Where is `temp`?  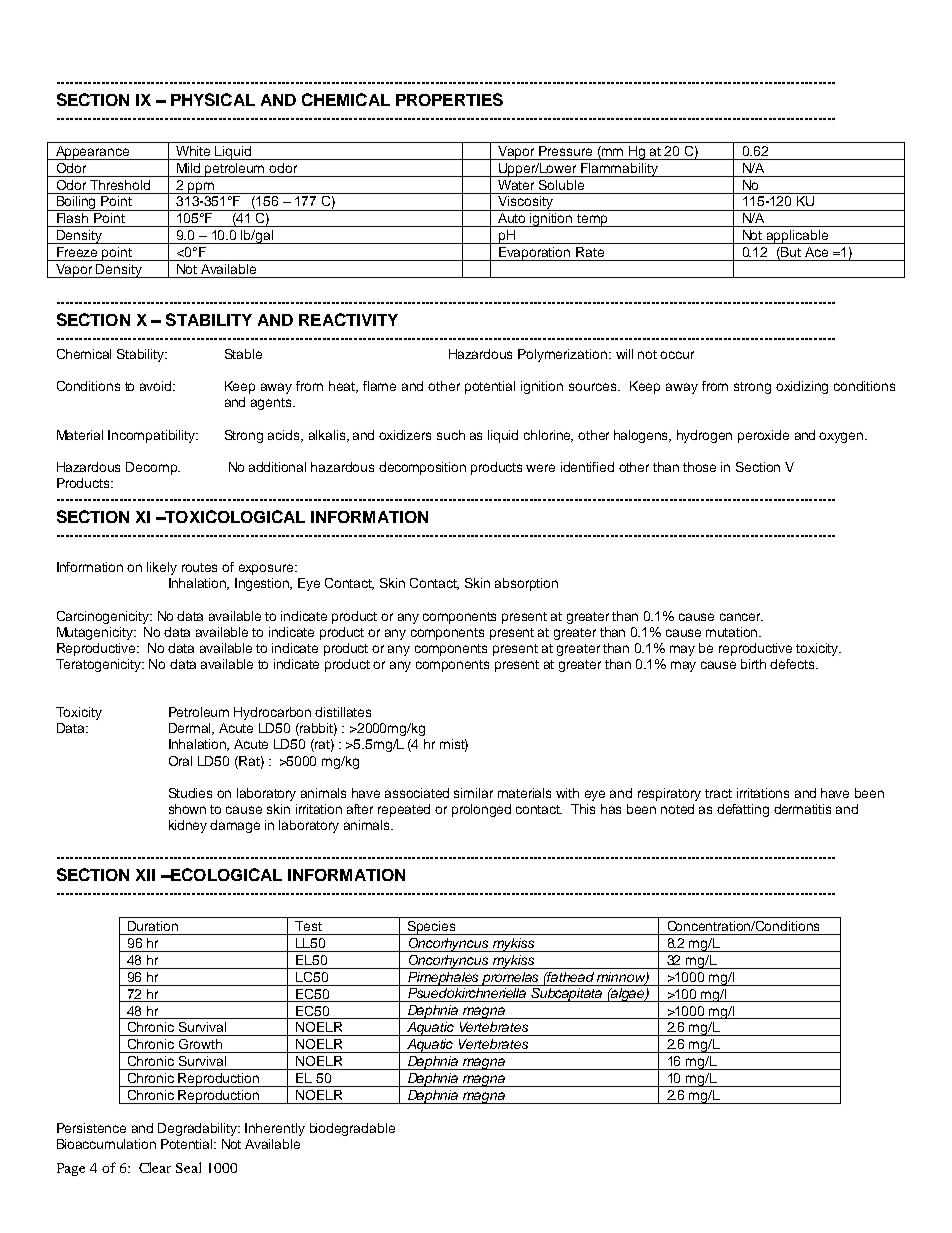
temp is located at coordinates (592, 220).
